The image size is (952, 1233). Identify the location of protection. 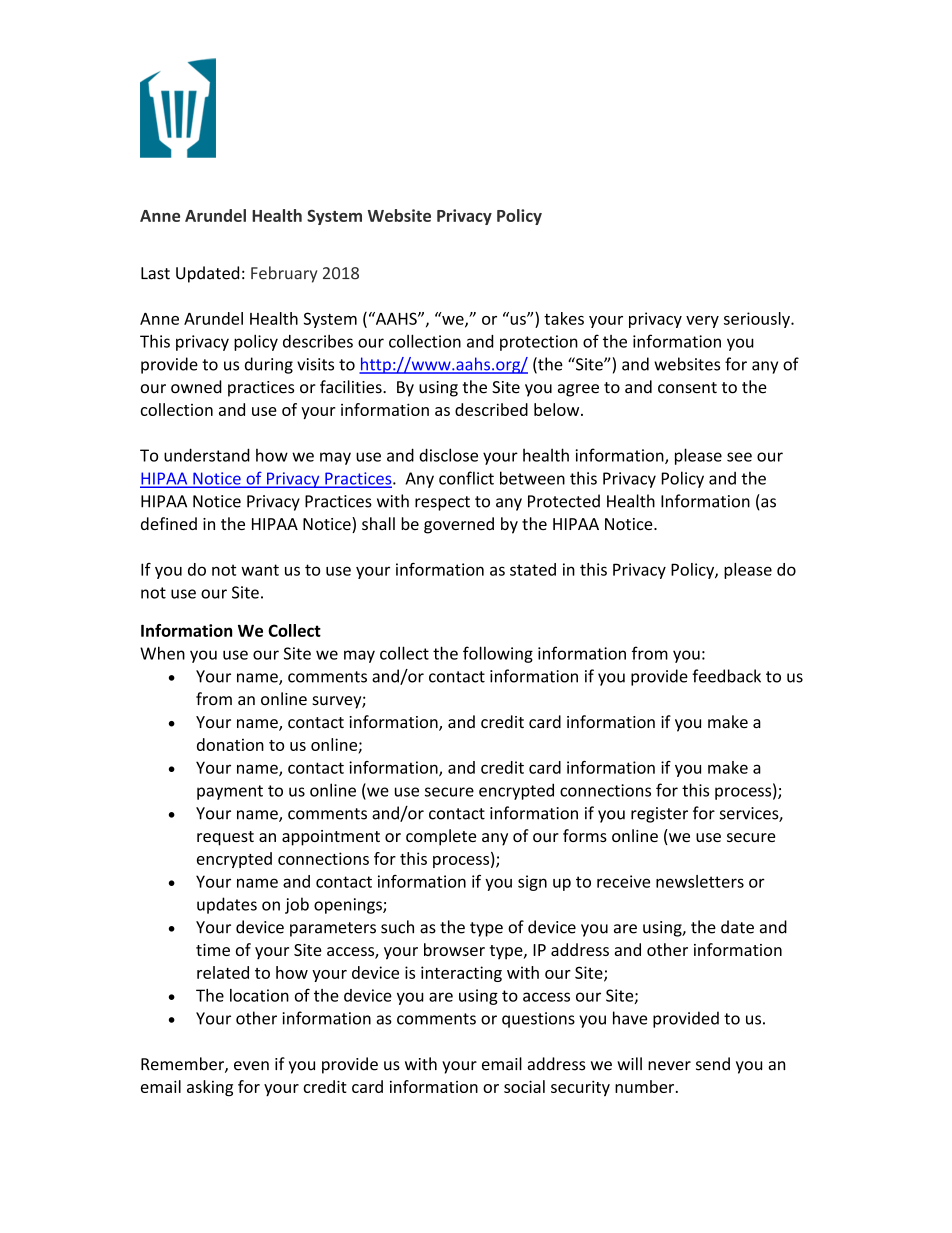
(539, 343).
